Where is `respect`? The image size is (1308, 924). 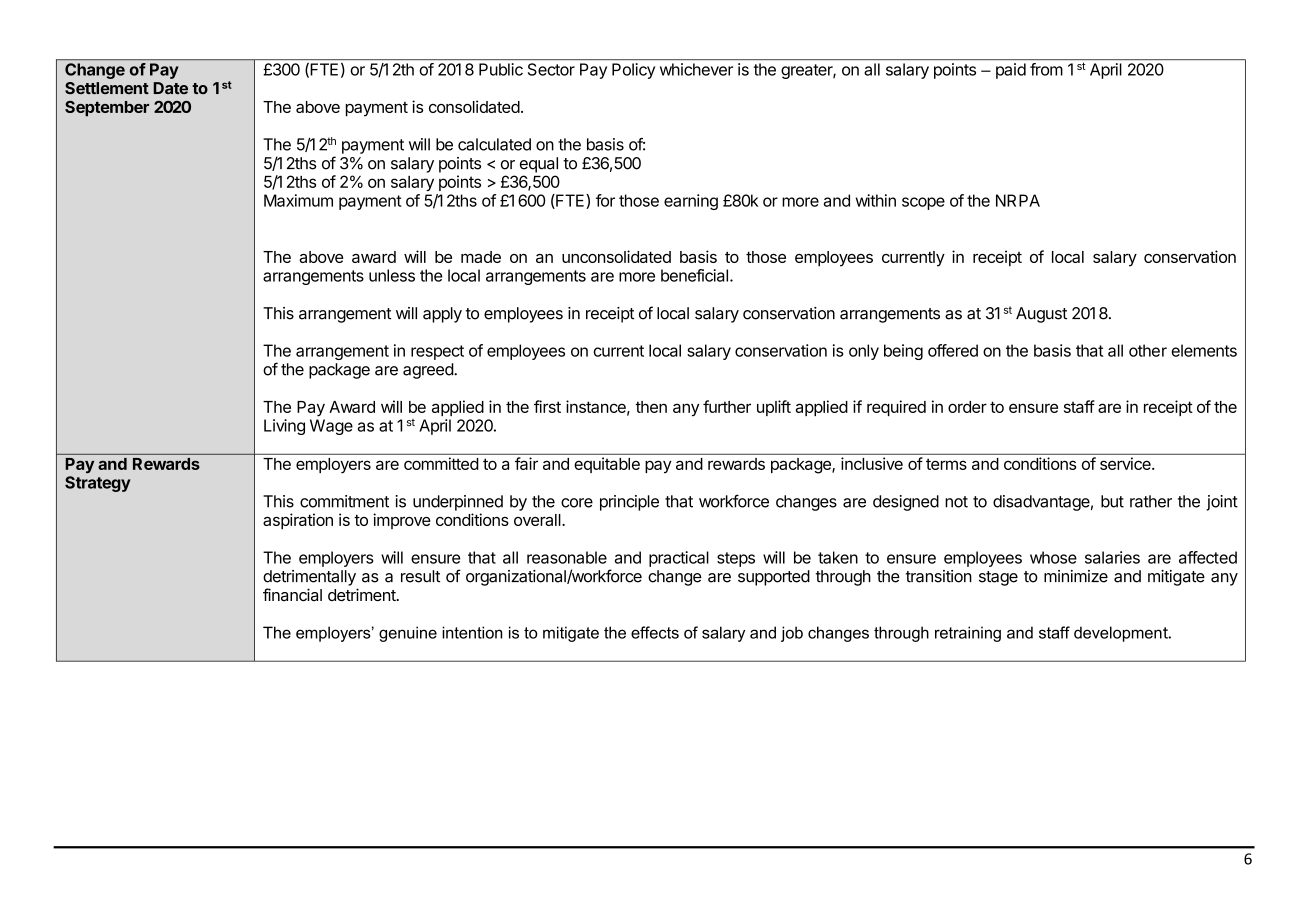
respect is located at coordinates (437, 352).
